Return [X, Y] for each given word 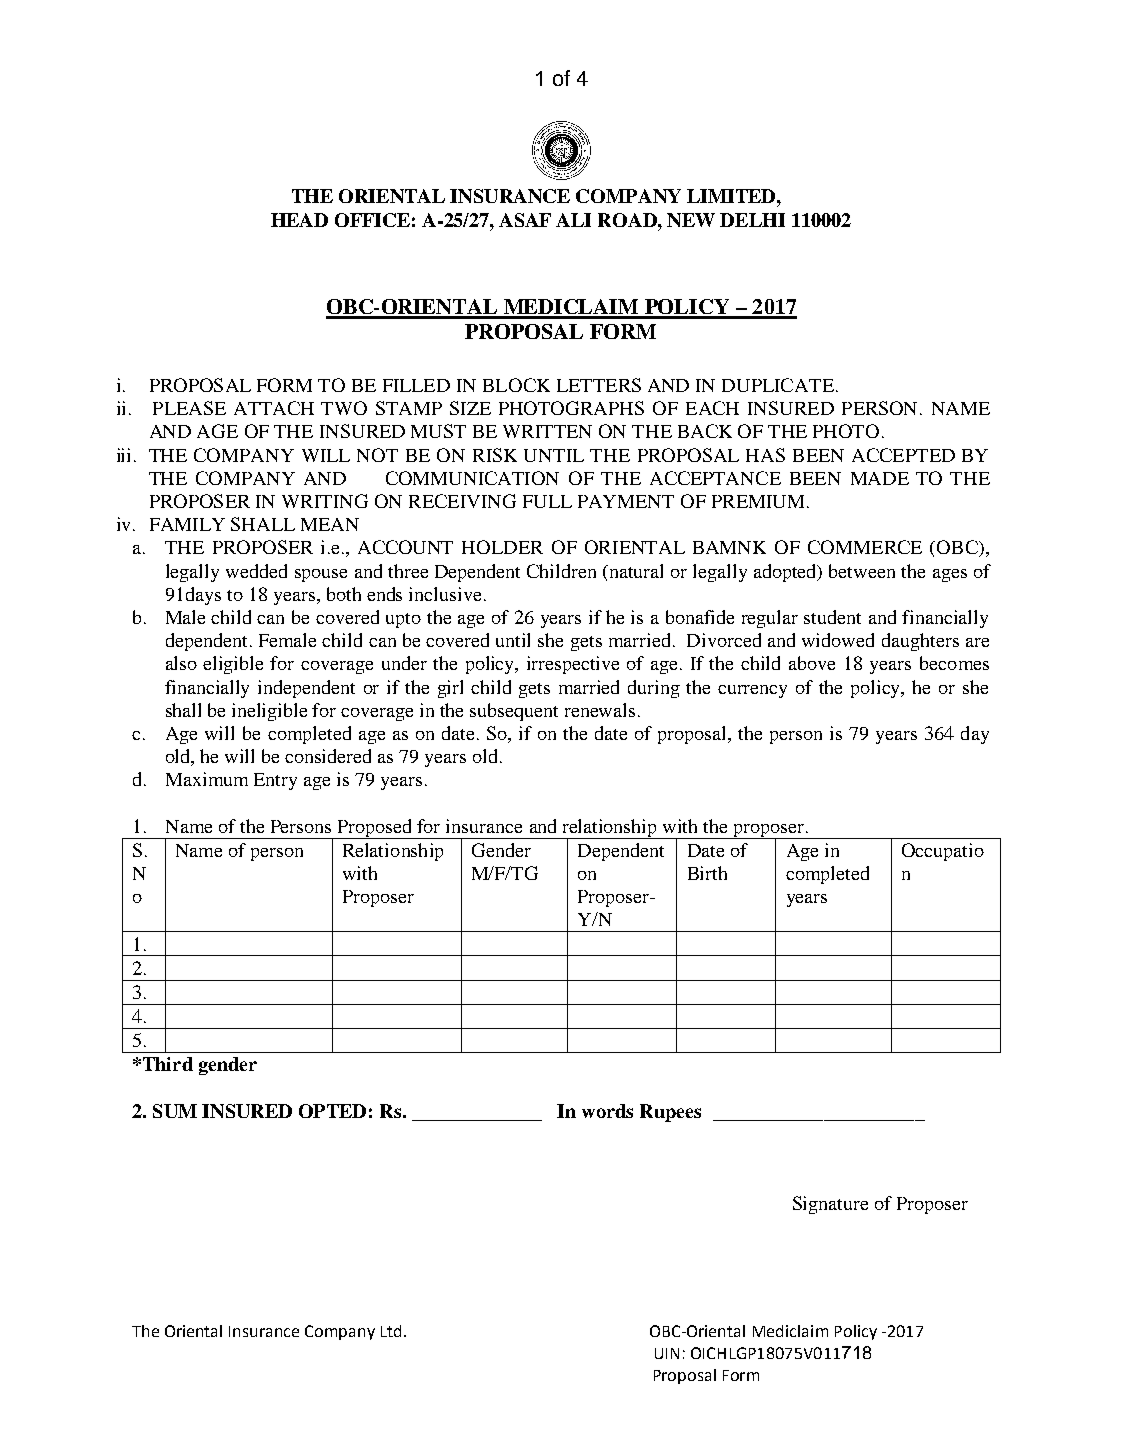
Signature [830, 1205]
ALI [573, 220]
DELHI [752, 220]
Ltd [391, 1331]
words [607, 1111]
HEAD [299, 220]
